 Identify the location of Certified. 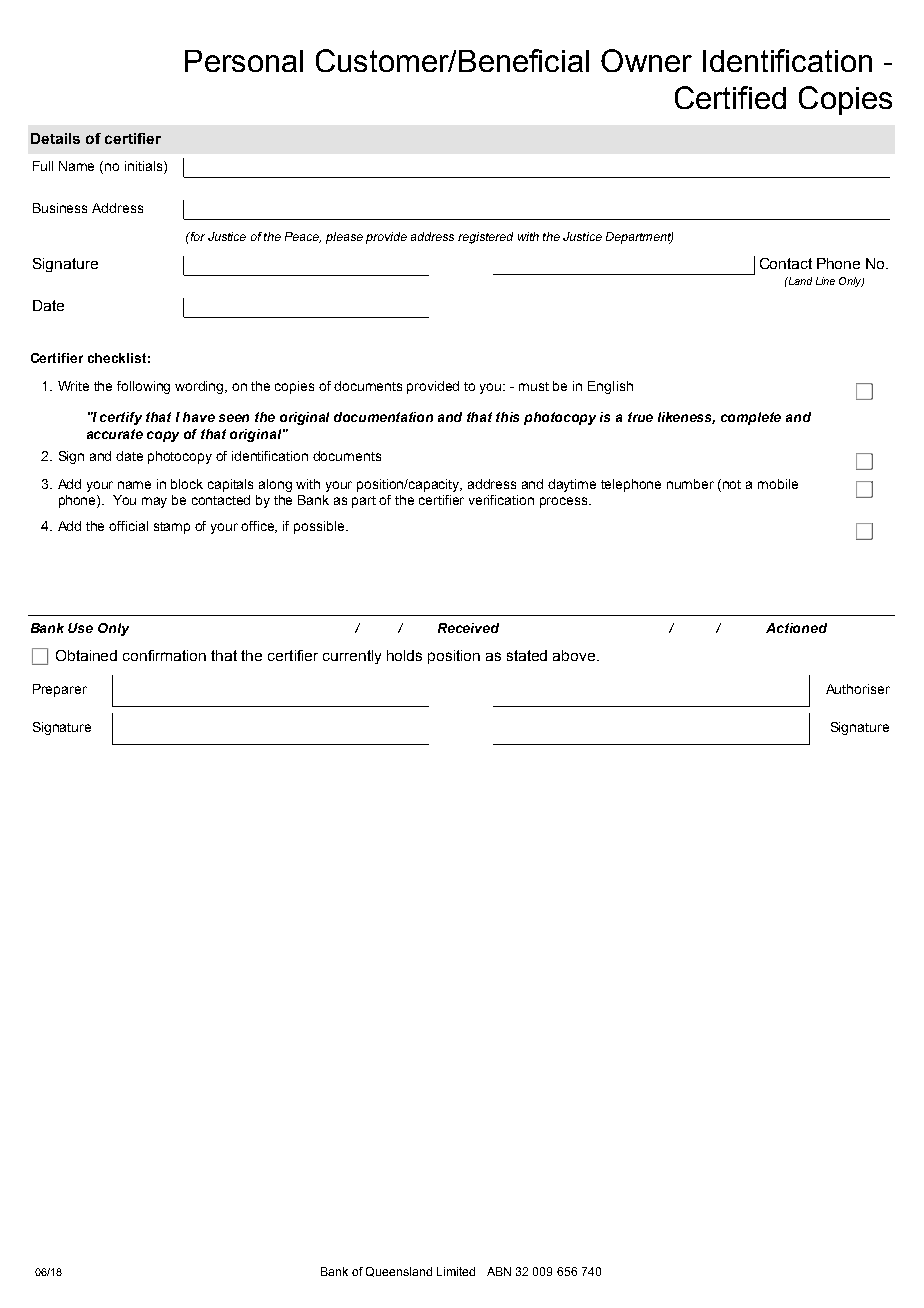
(730, 97).
